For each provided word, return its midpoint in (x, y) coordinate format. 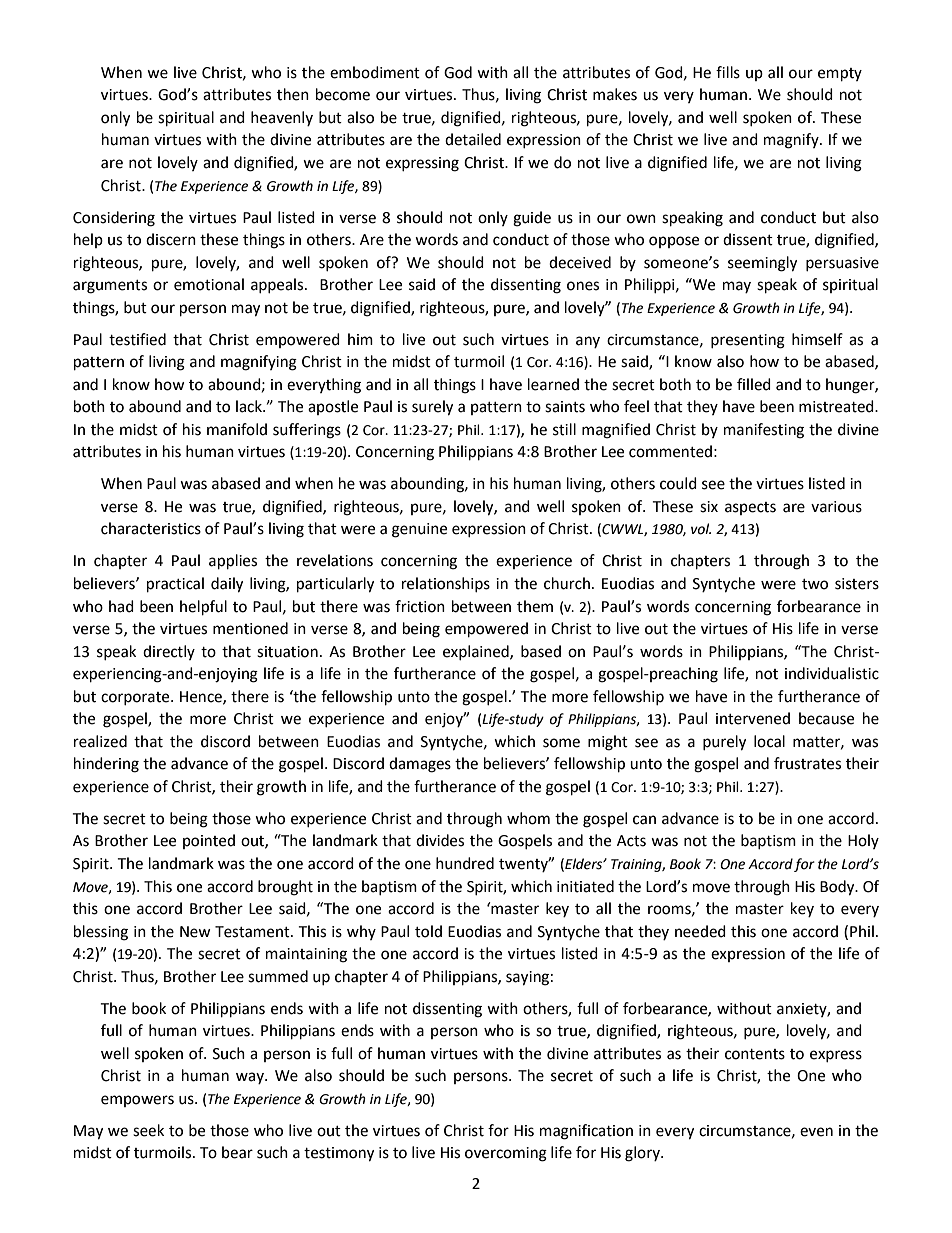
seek (148, 1130)
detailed (473, 139)
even (816, 1132)
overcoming (506, 1154)
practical (175, 585)
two (815, 584)
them (535, 606)
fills (728, 72)
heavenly (282, 118)
